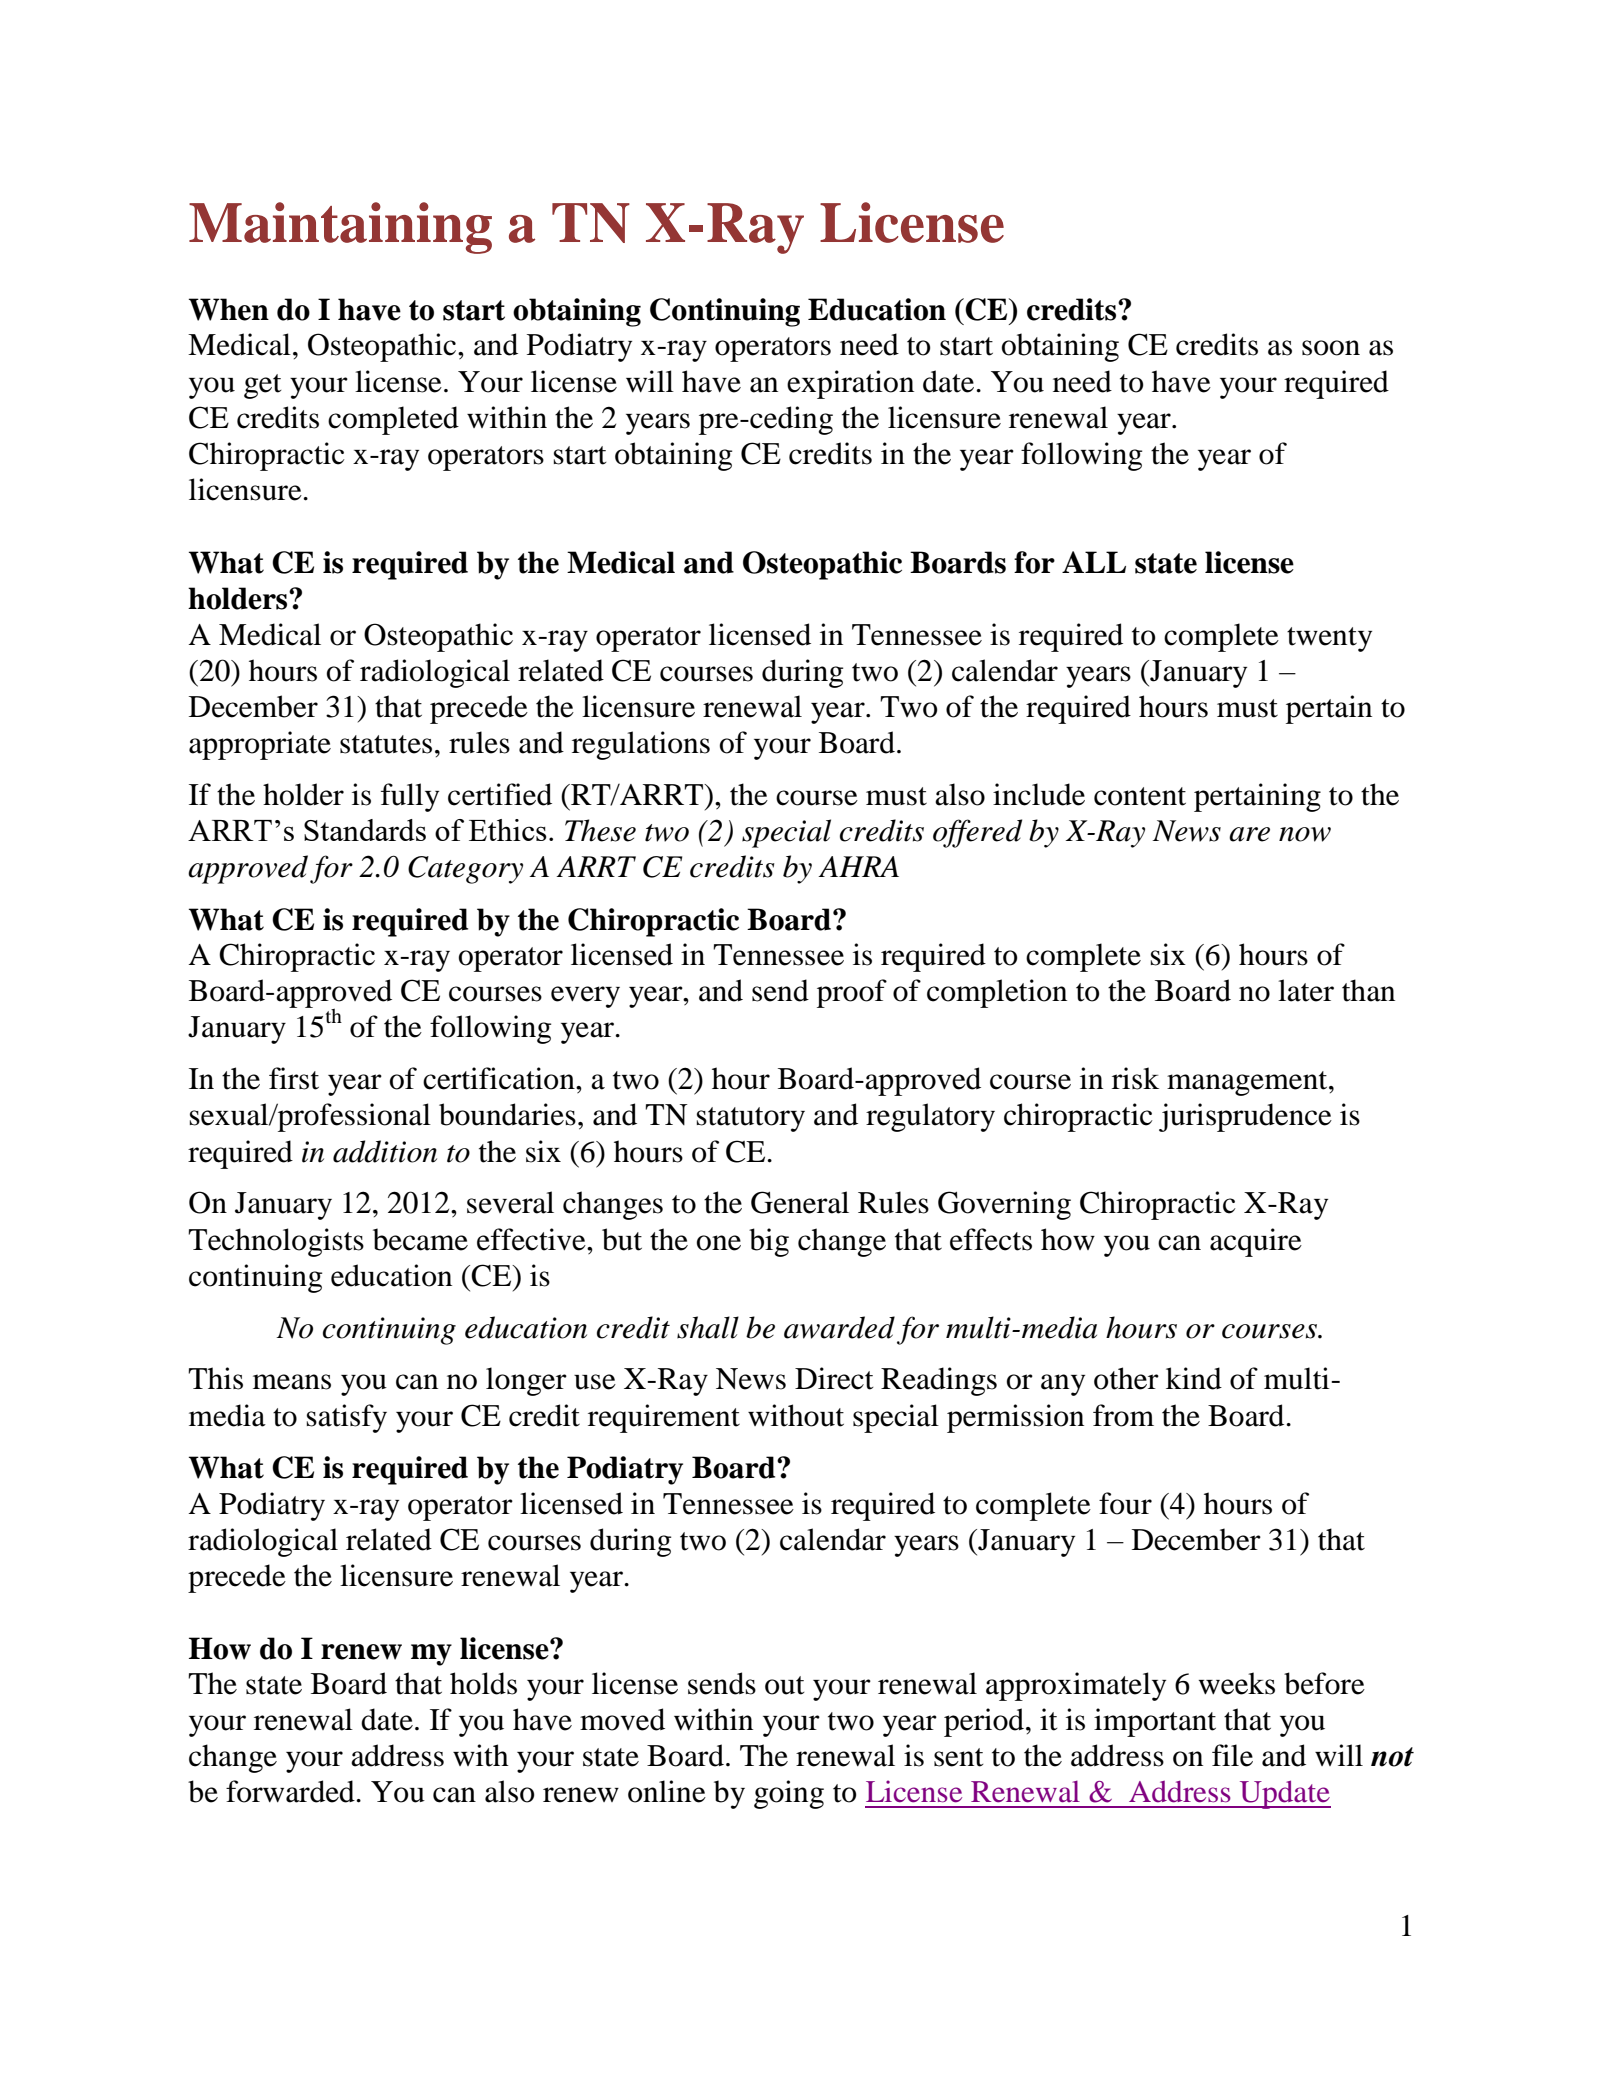 The image size is (1603, 2074). Describe the element at coordinates (850, 384) in the screenshot. I see `expiration` at that location.
